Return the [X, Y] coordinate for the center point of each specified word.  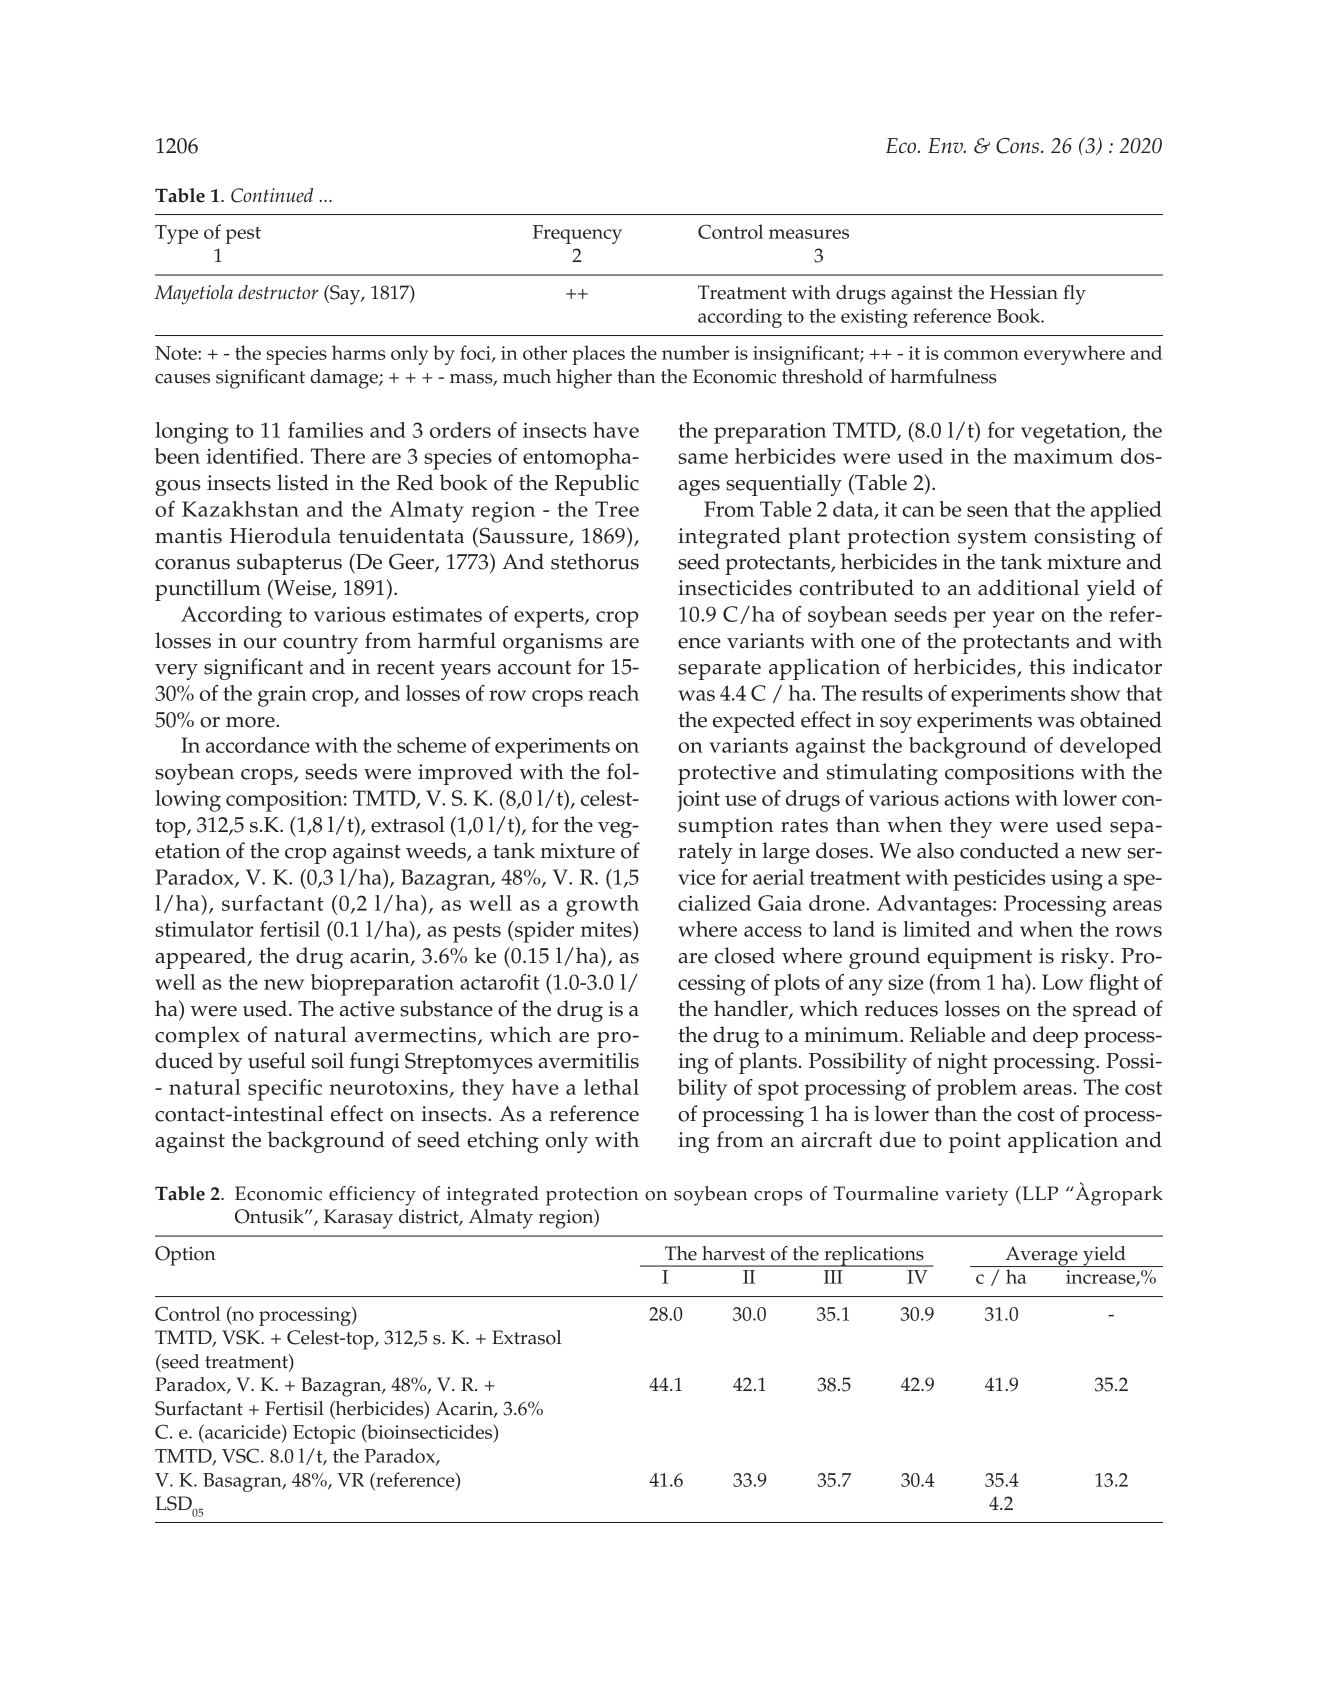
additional [1028, 587]
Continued [272, 195]
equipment [979, 958]
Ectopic [324, 1434]
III [833, 1277]
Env [947, 145]
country [320, 644]
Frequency [577, 234]
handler [752, 1009]
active [367, 1009]
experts [550, 618]
